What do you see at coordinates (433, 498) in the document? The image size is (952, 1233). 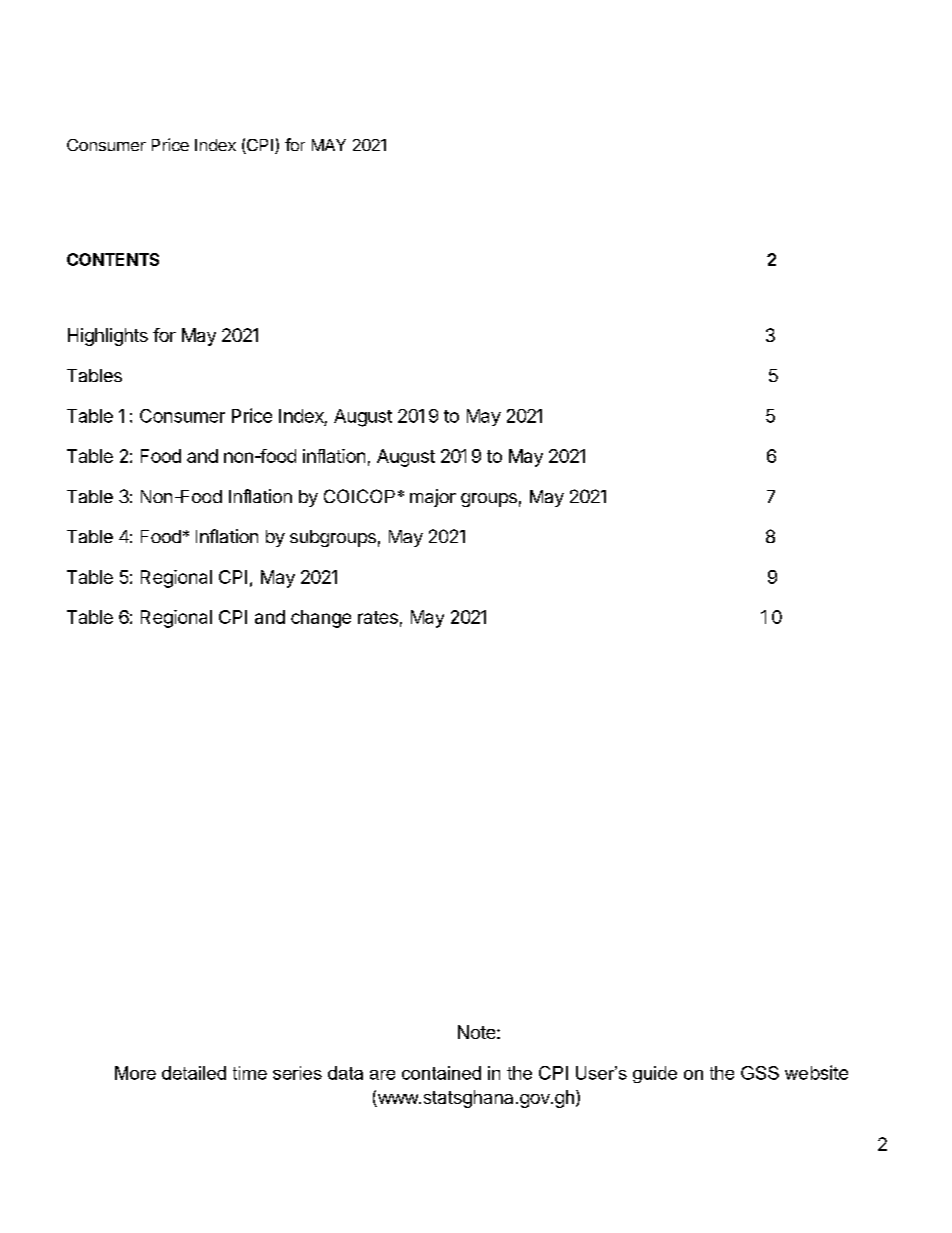 I see `major` at bounding box center [433, 498].
